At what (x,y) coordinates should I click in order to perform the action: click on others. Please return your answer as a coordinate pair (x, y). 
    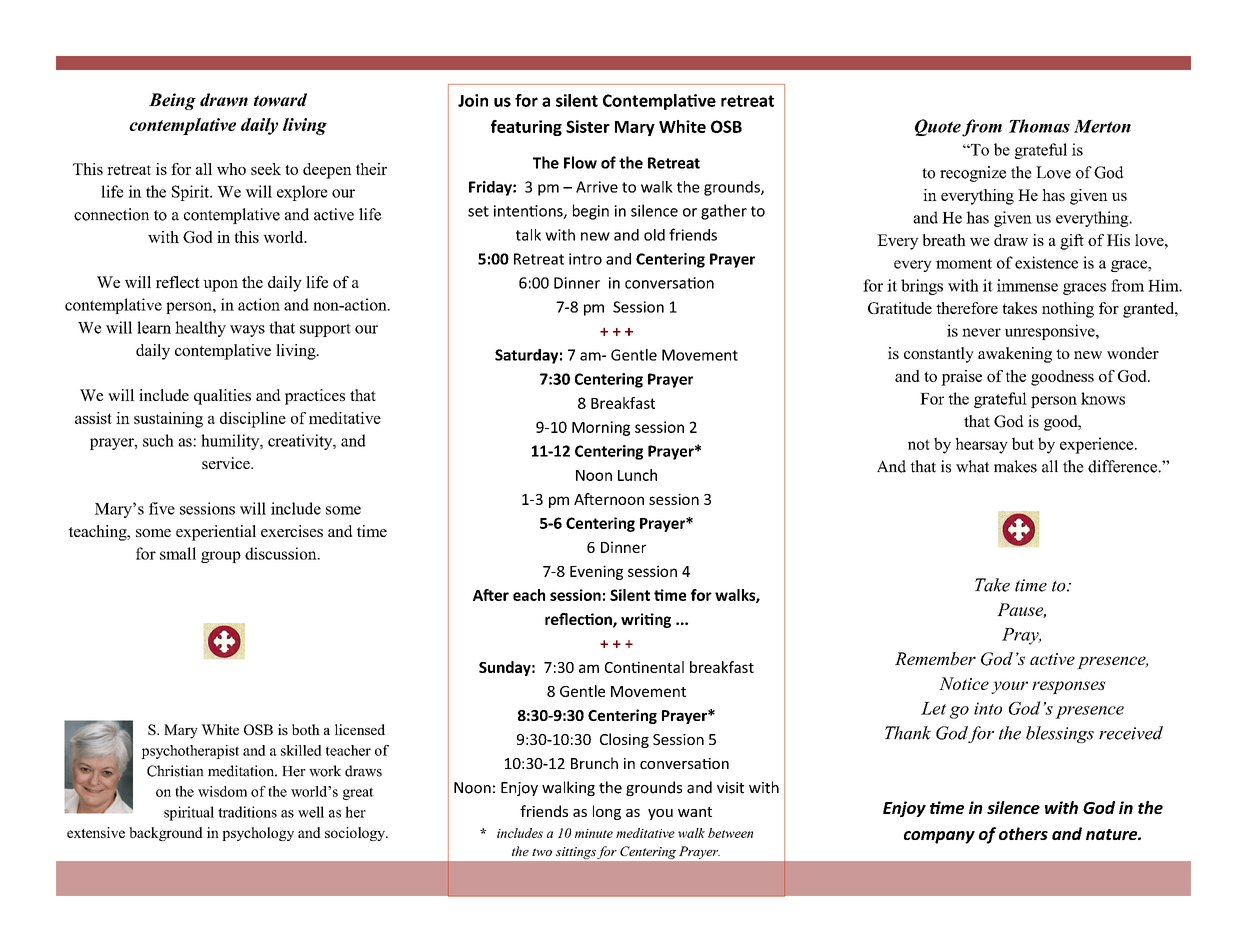
    Looking at the image, I should click on (1023, 833).
